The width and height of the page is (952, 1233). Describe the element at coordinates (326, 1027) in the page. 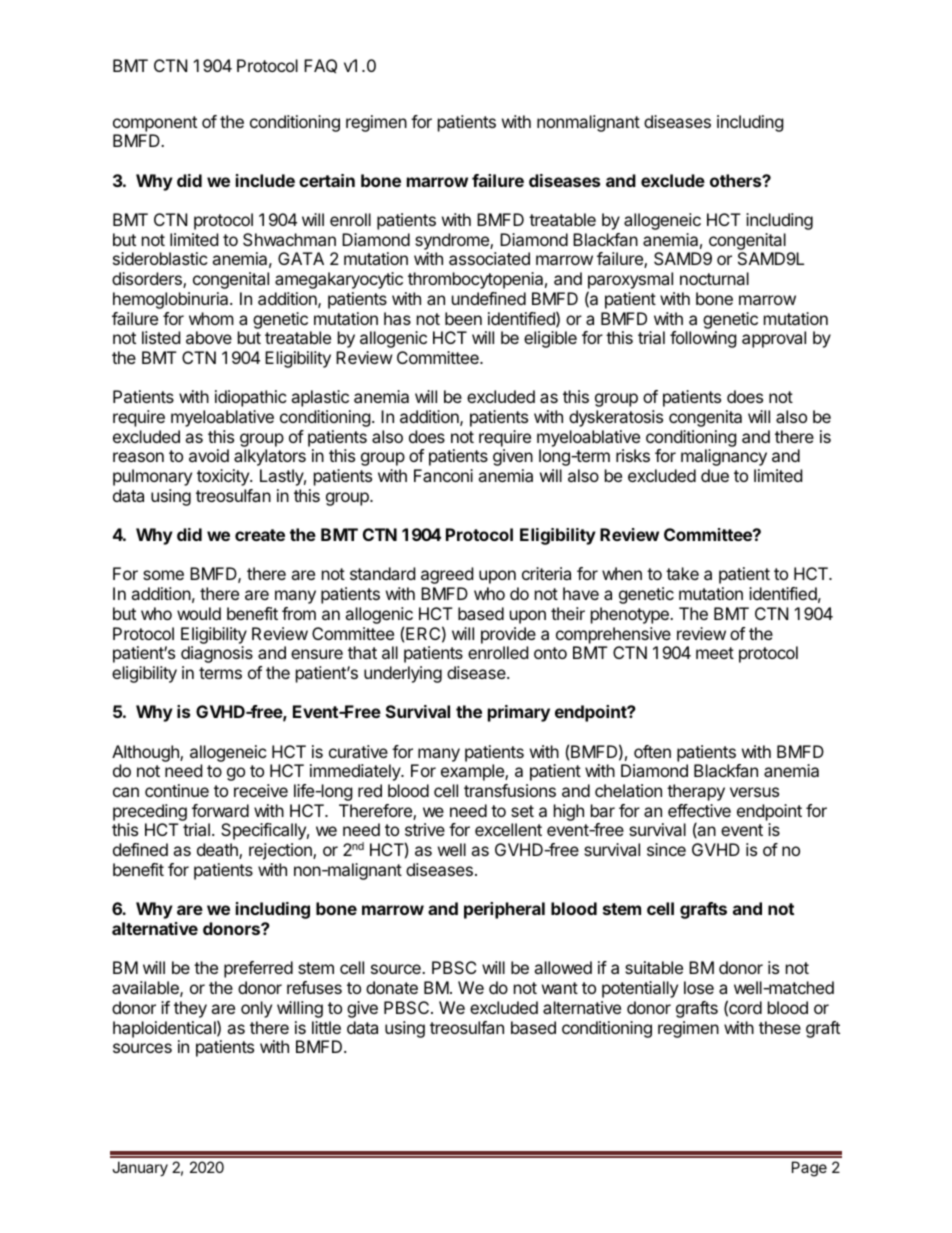

I see `little` at that location.
